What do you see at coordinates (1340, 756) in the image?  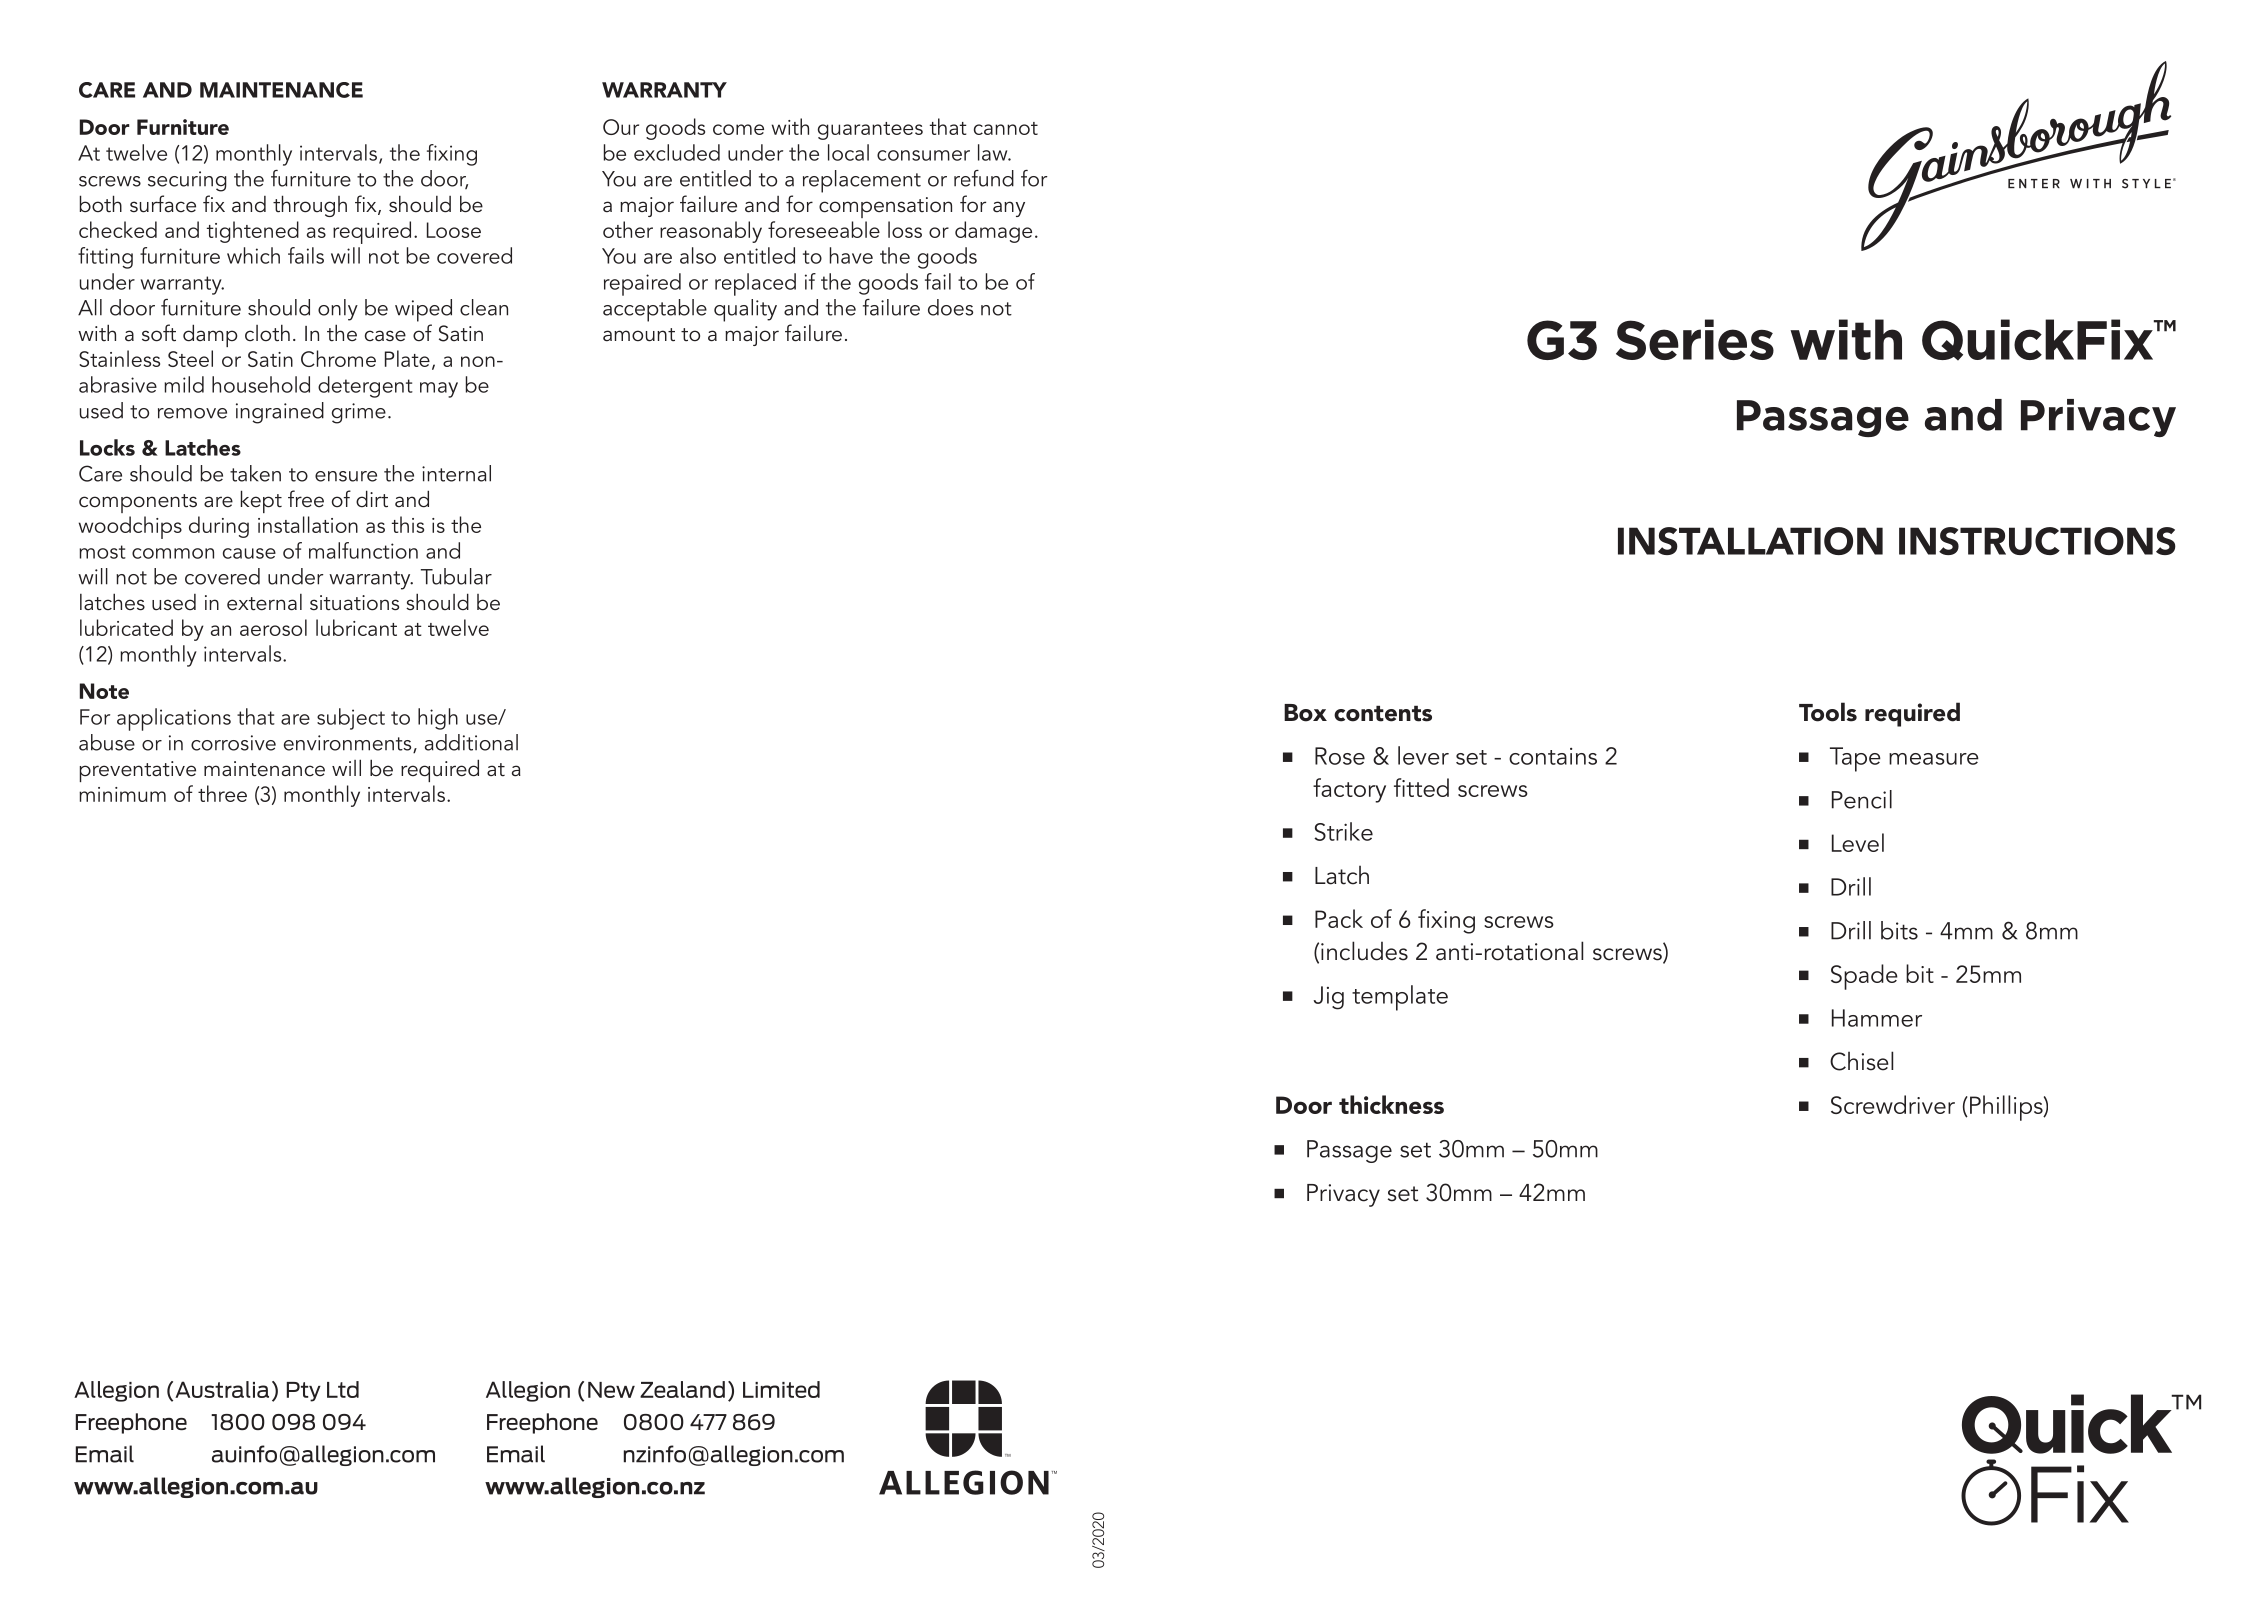 I see `Rose` at bounding box center [1340, 756].
